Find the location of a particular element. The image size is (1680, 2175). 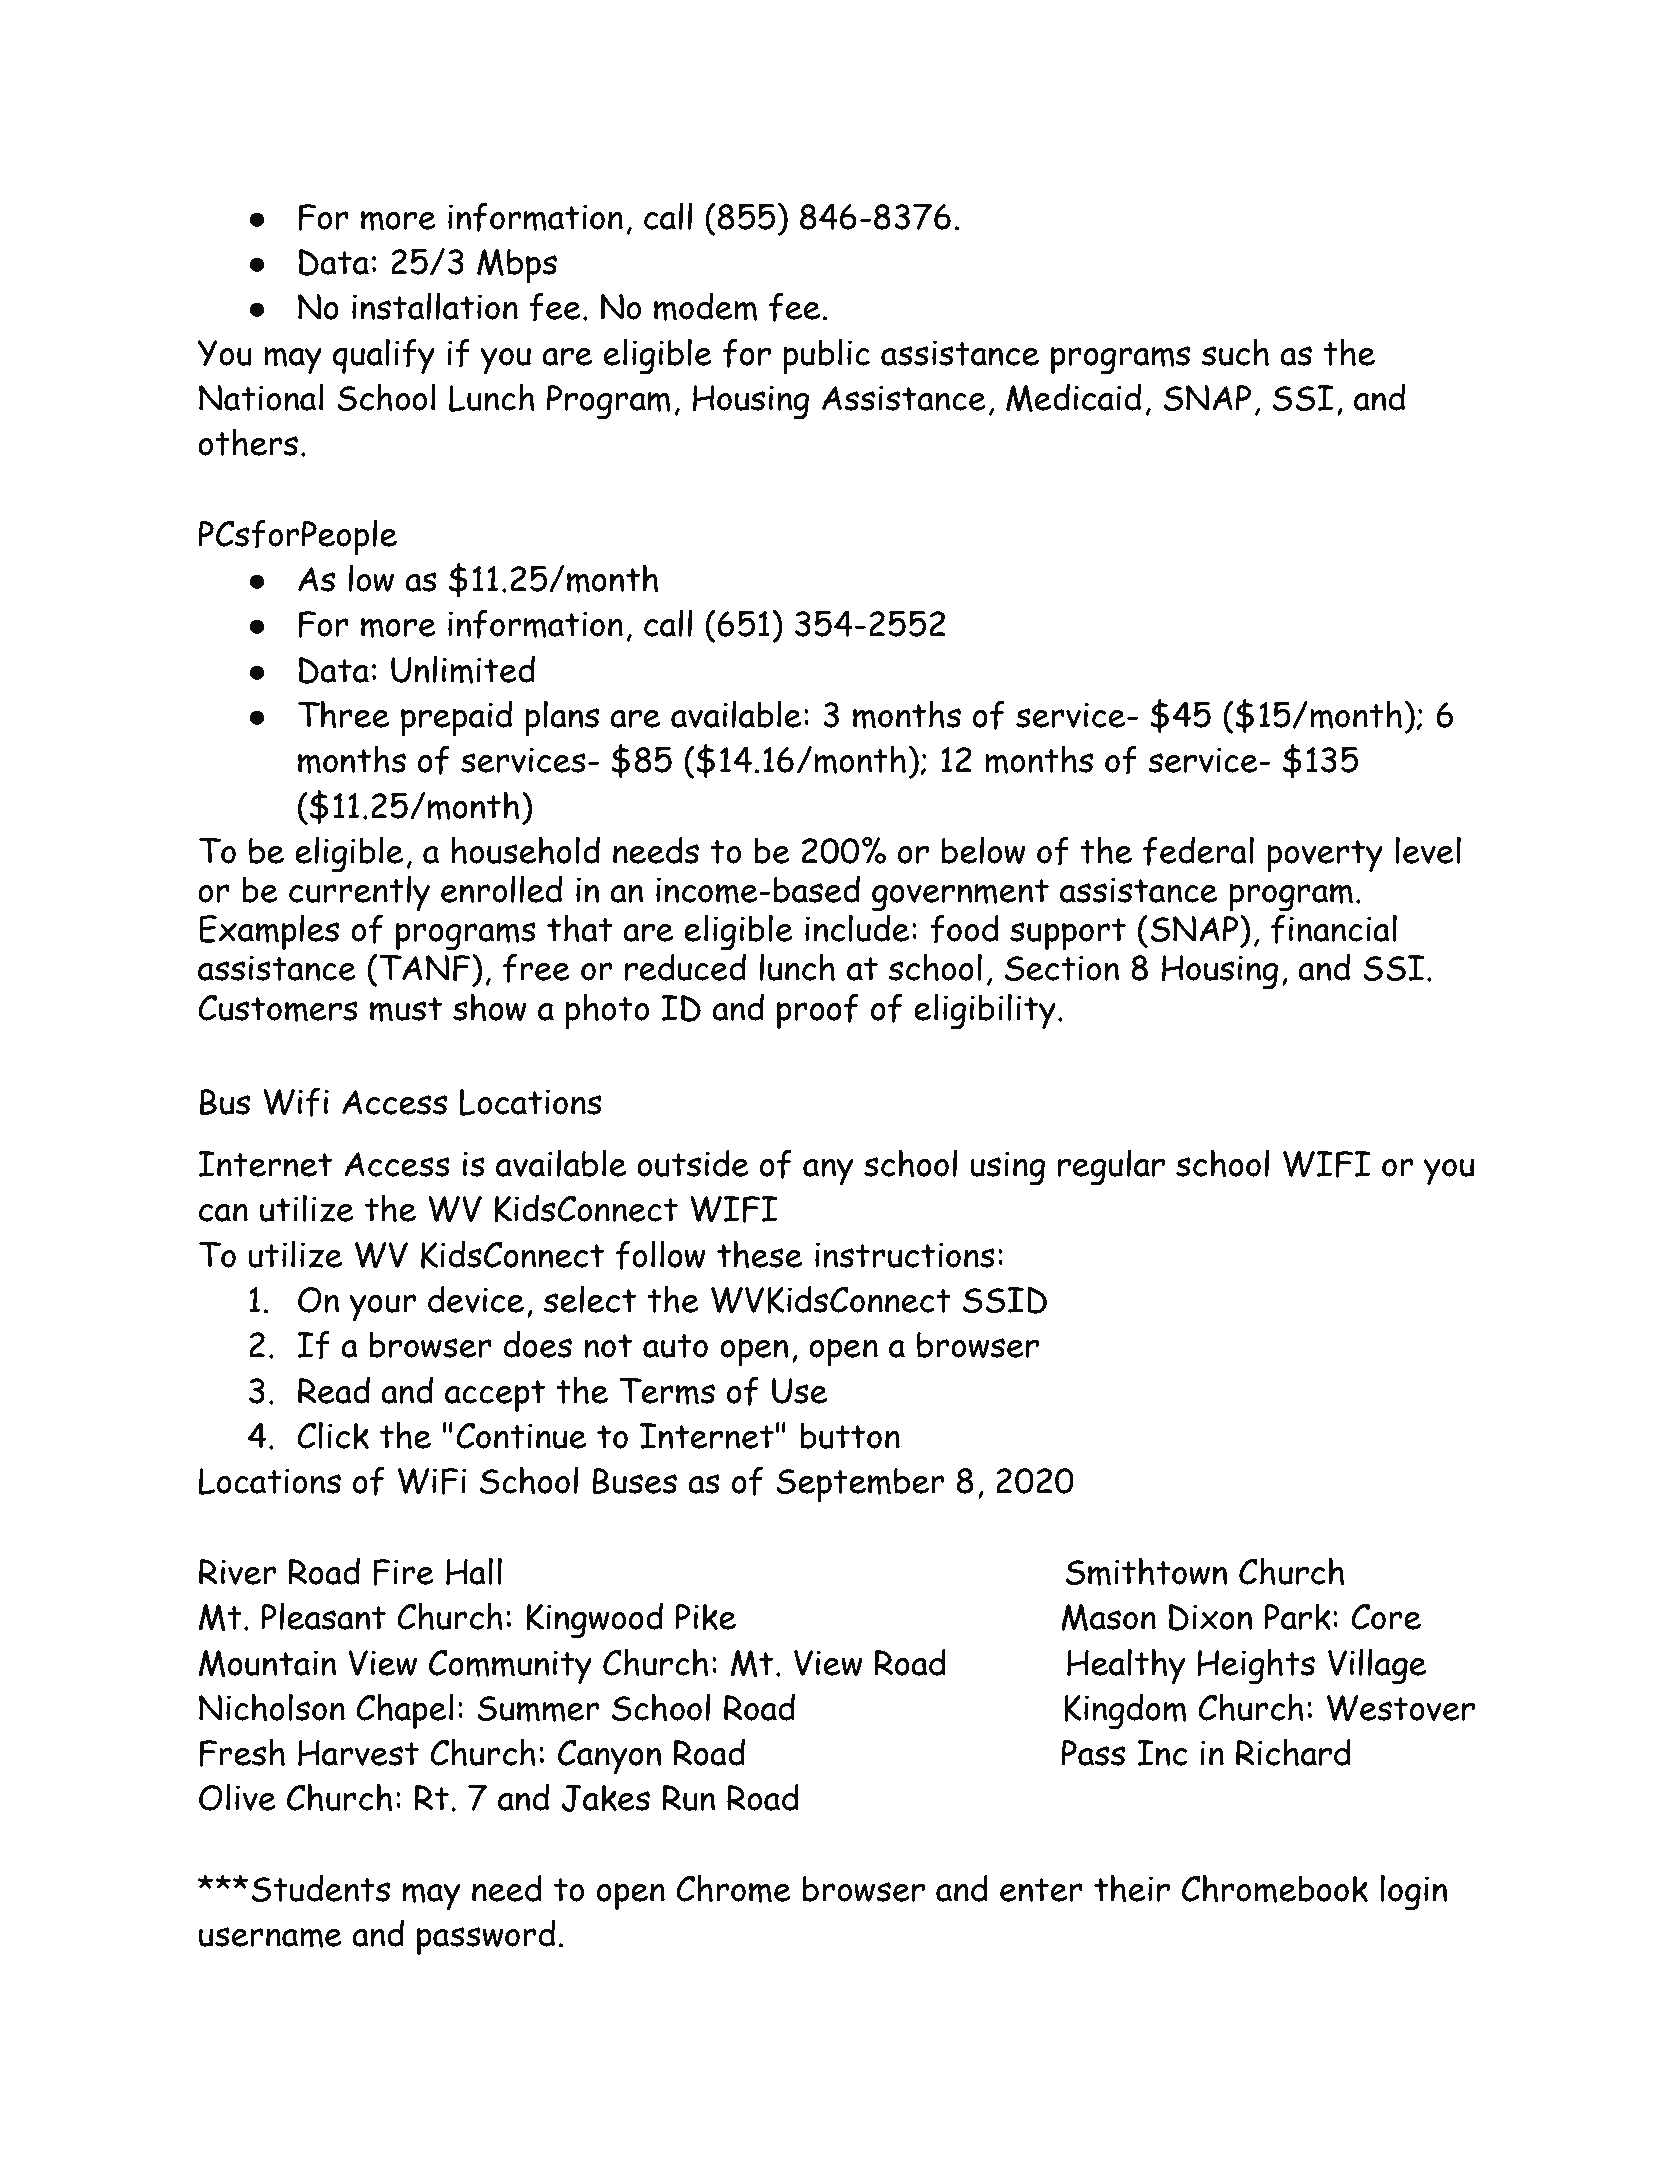

regular is located at coordinates (1111, 1167).
